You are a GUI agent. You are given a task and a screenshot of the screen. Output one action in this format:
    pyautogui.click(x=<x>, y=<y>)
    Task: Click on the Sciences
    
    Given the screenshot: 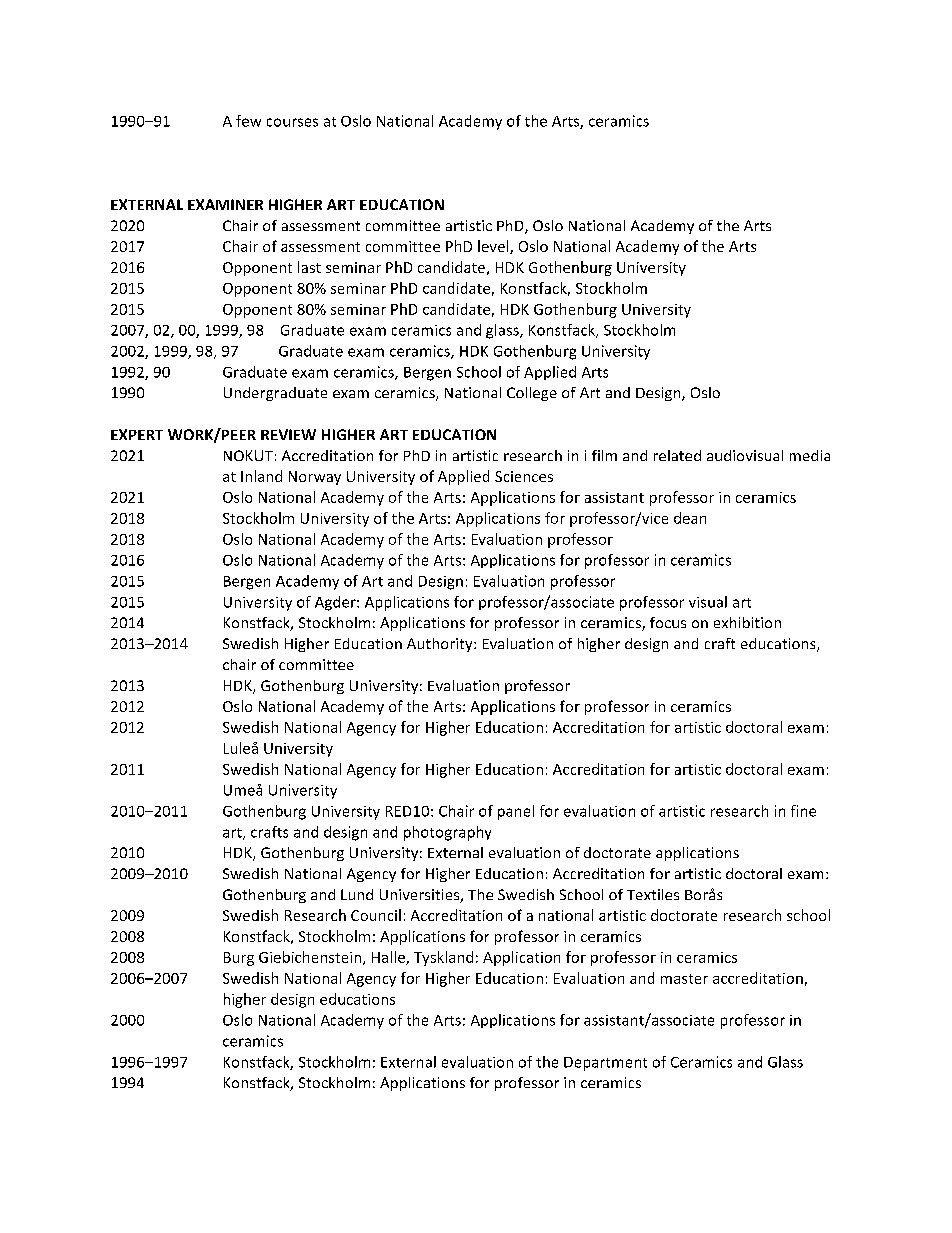 What is the action you would take?
    pyautogui.click(x=524, y=476)
